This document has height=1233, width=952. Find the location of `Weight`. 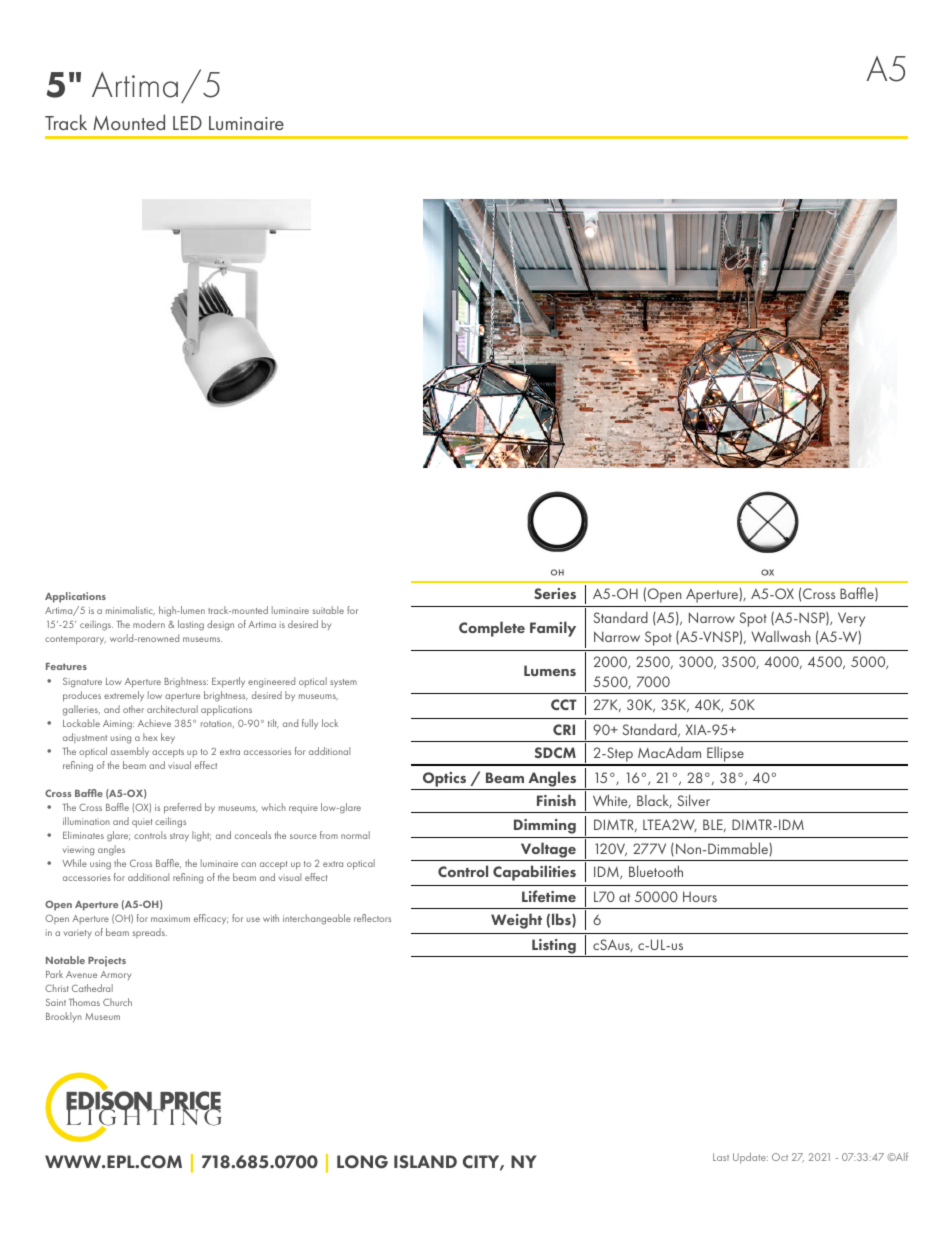

Weight is located at coordinates (516, 921).
